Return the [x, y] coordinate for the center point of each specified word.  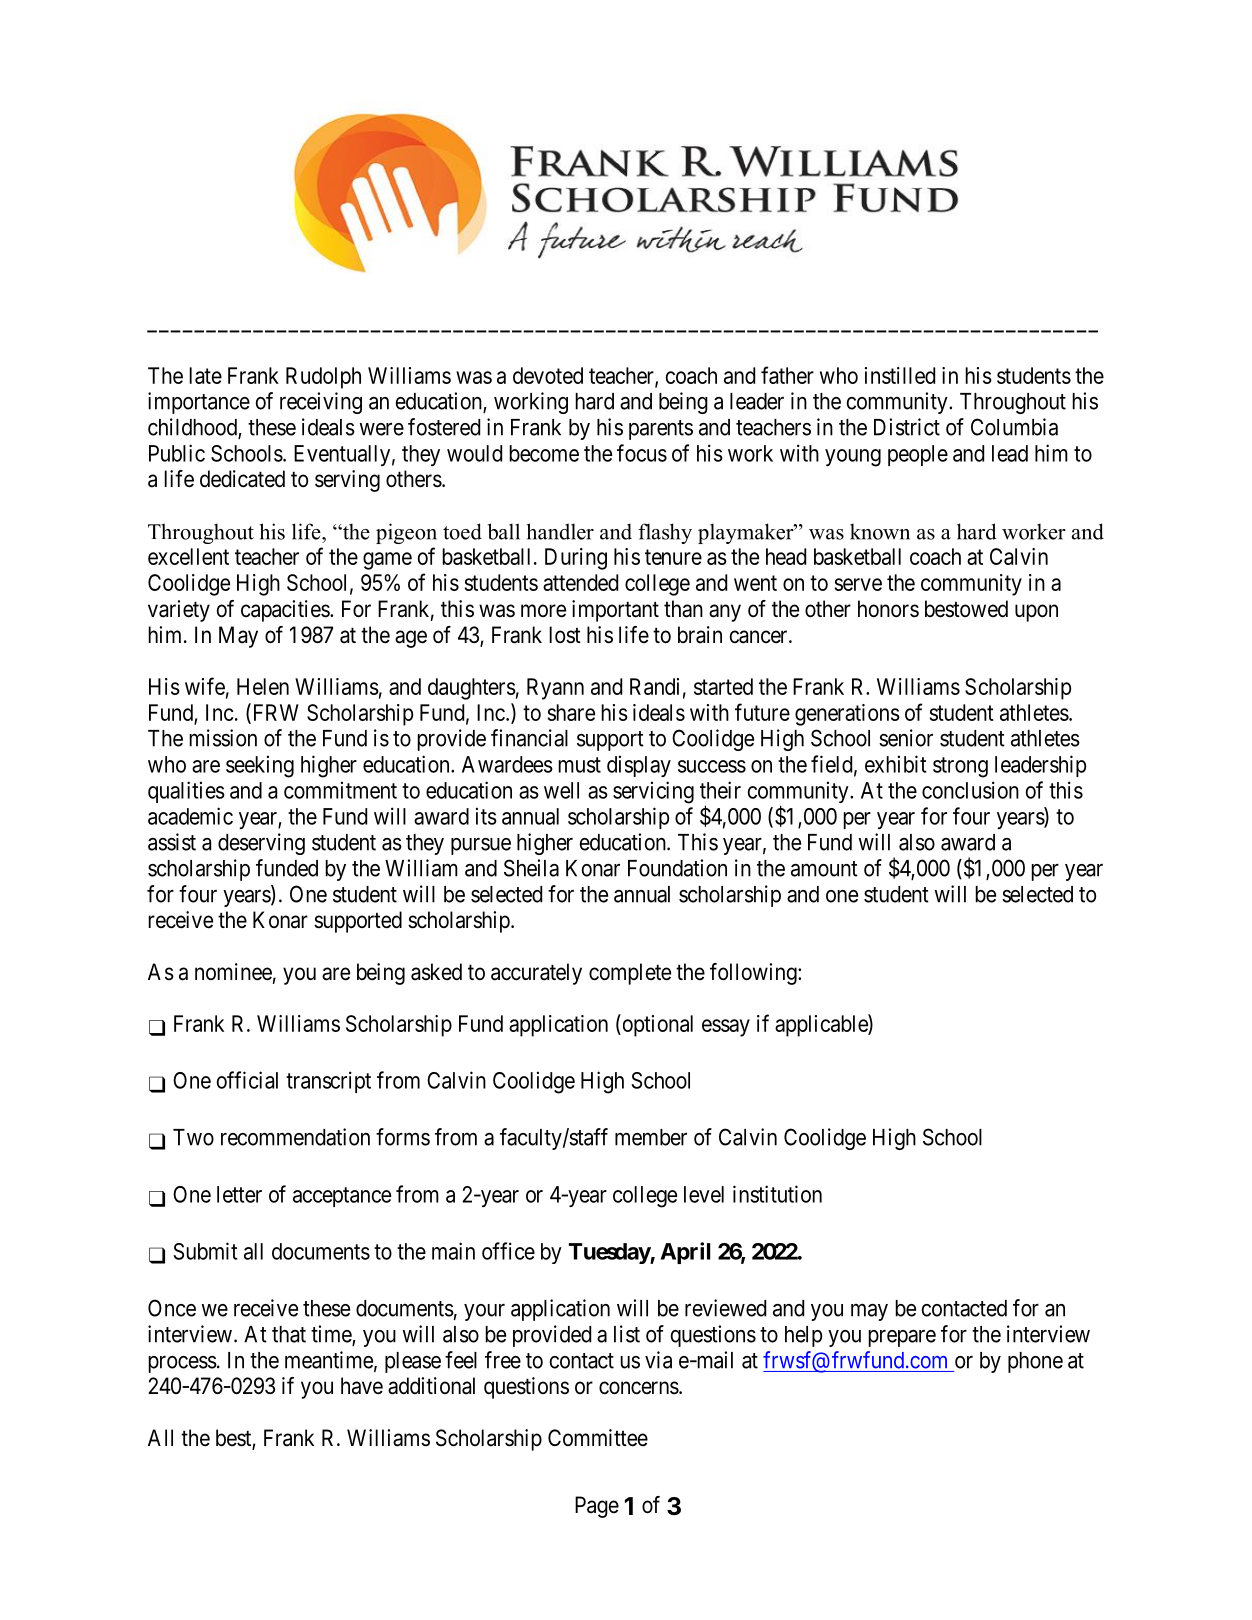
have [362, 1386]
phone [1035, 1362]
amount [824, 869]
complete [630, 974]
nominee [233, 972]
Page [597, 1507]
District [907, 427]
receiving [321, 403]
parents [661, 430]
